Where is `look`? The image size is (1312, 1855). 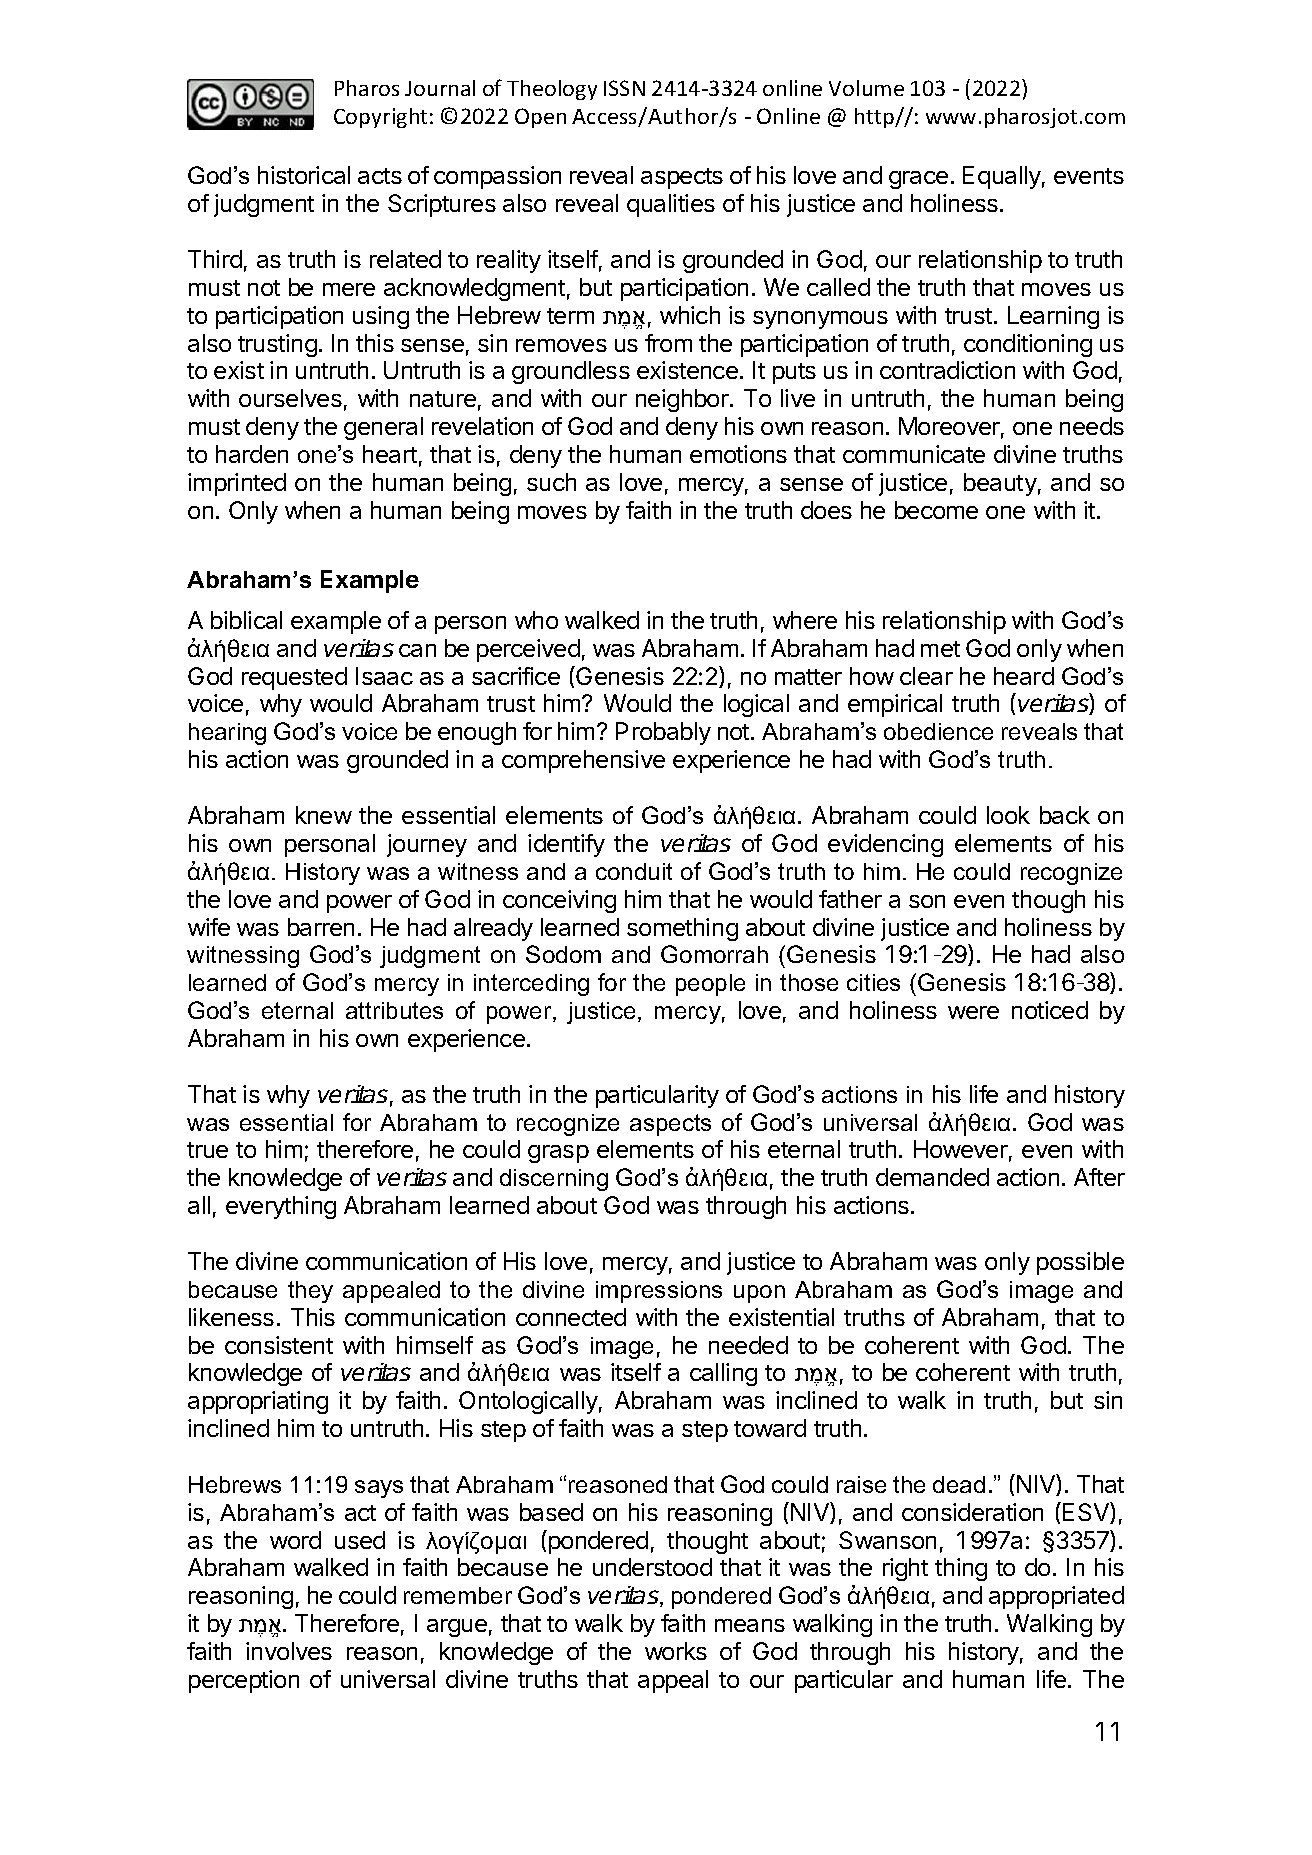 look is located at coordinates (1008, 815).
